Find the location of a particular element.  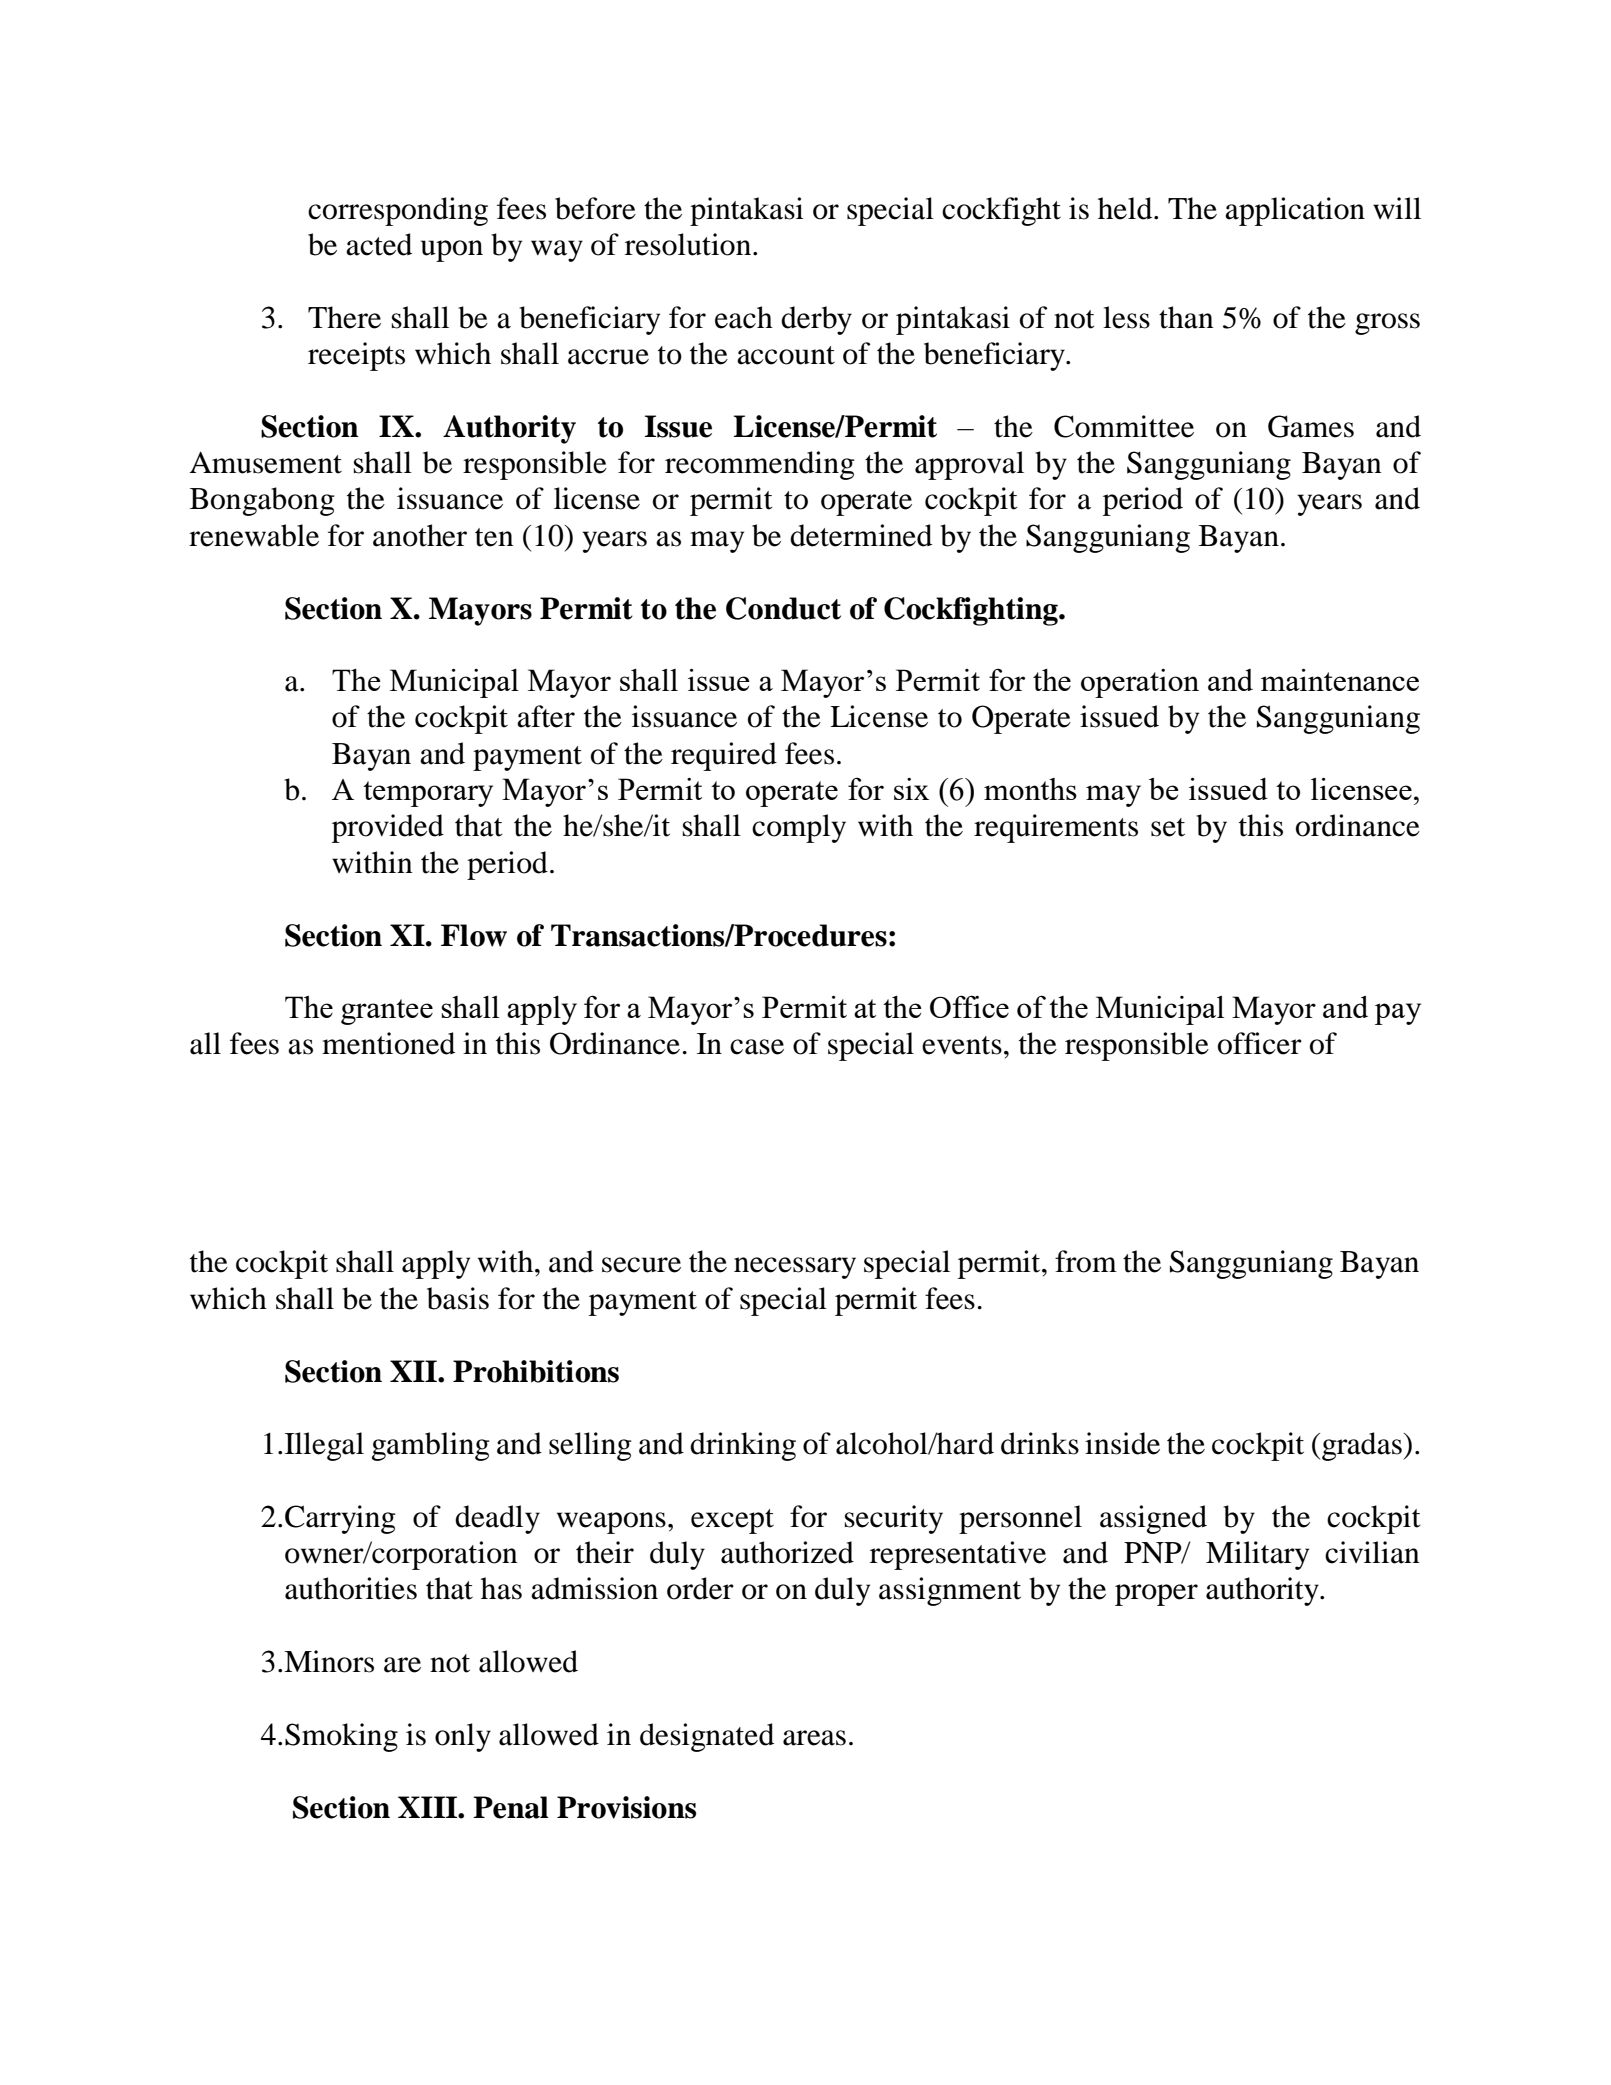

derby is located at coordinates (816, 320).
